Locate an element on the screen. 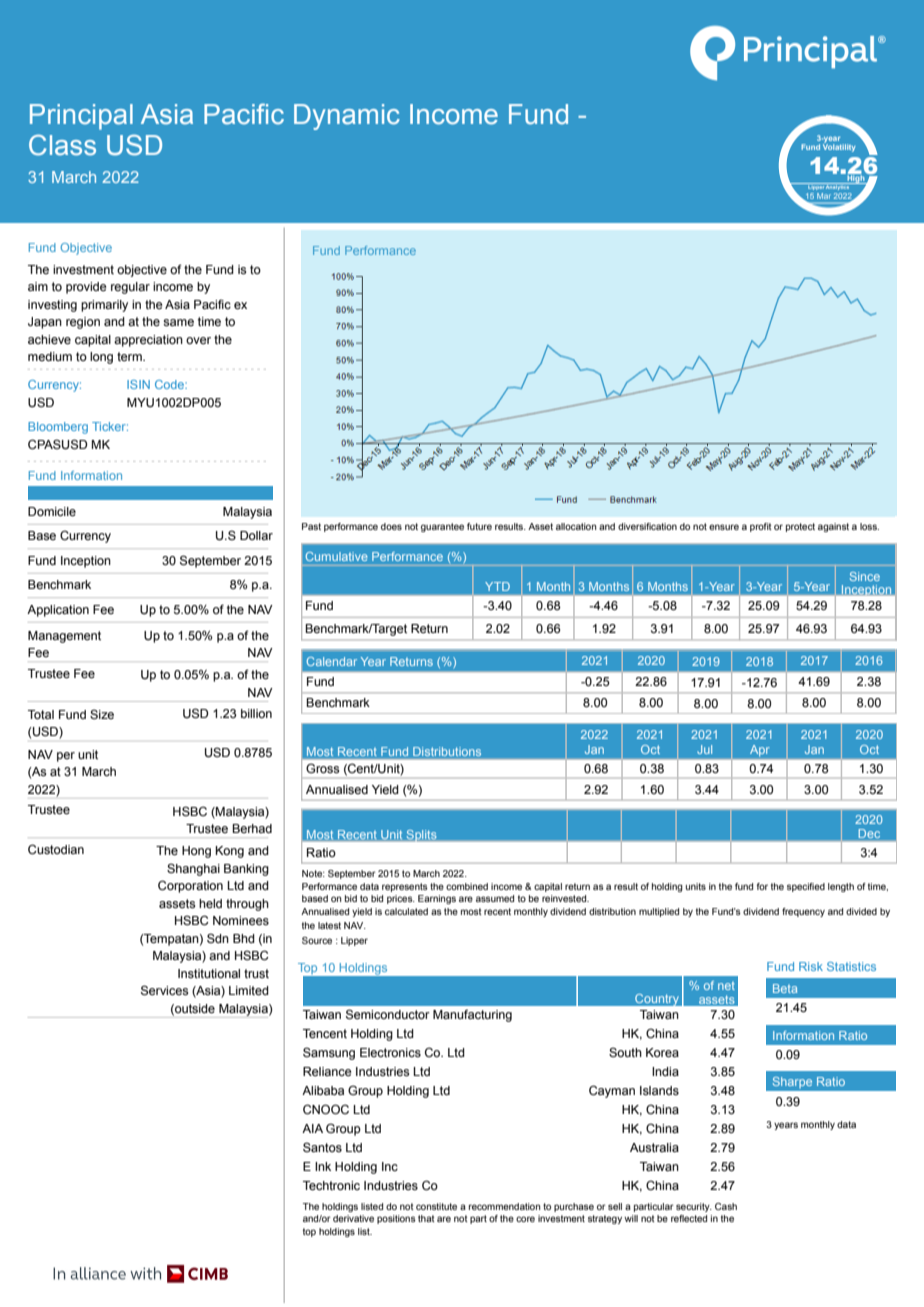 Image resolution: width=924 pixels, height=1307 pixels. Dynamic is located at coordinates (347, 117).
